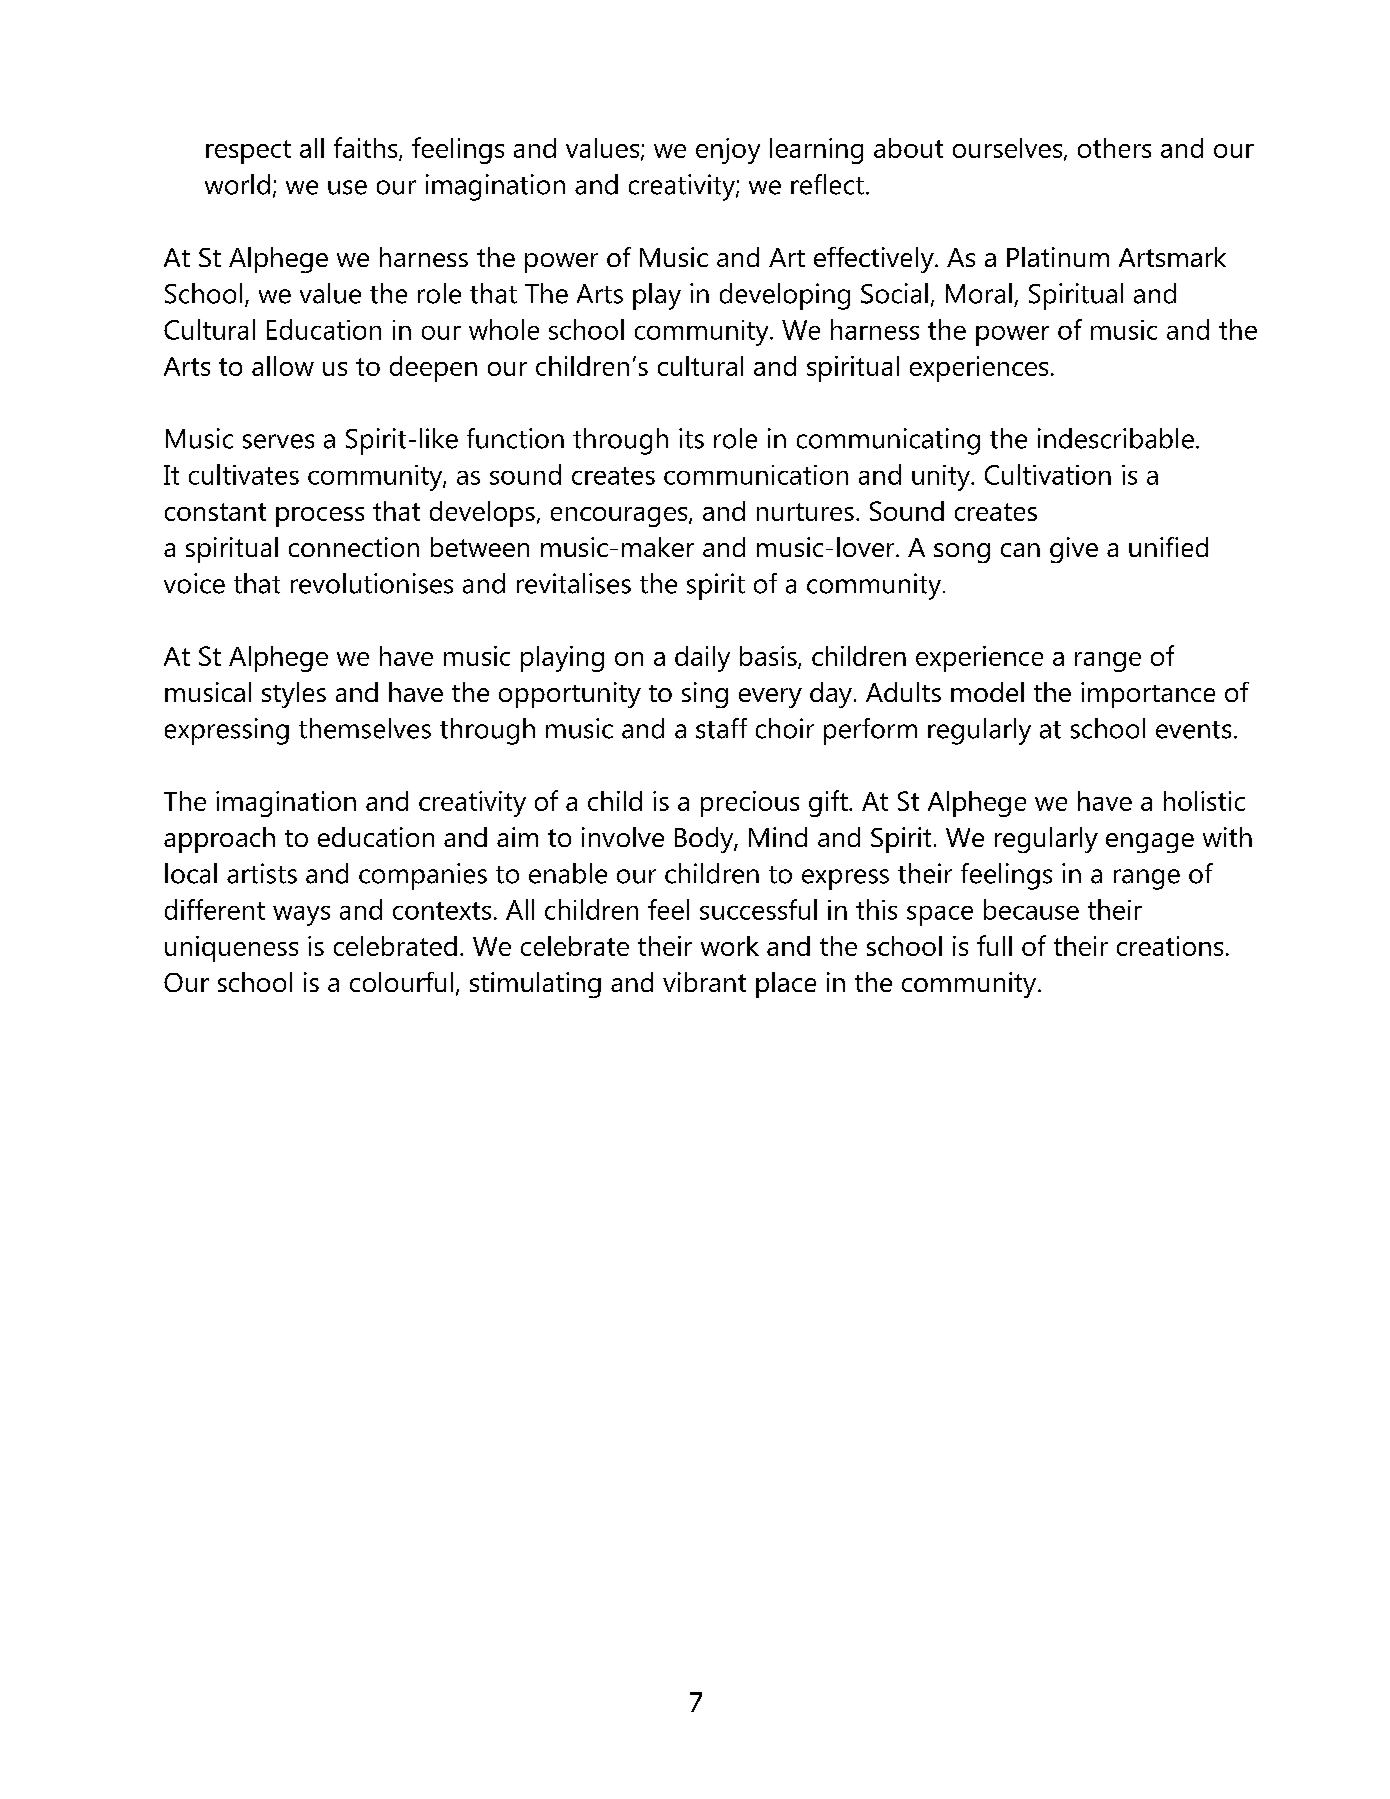 Image resolution: width=1390 pixels, height=1799 pixels. What do you see at coordinates (728, 151) in the page?
I see `enjoy` at bounding box center [728, 151].
